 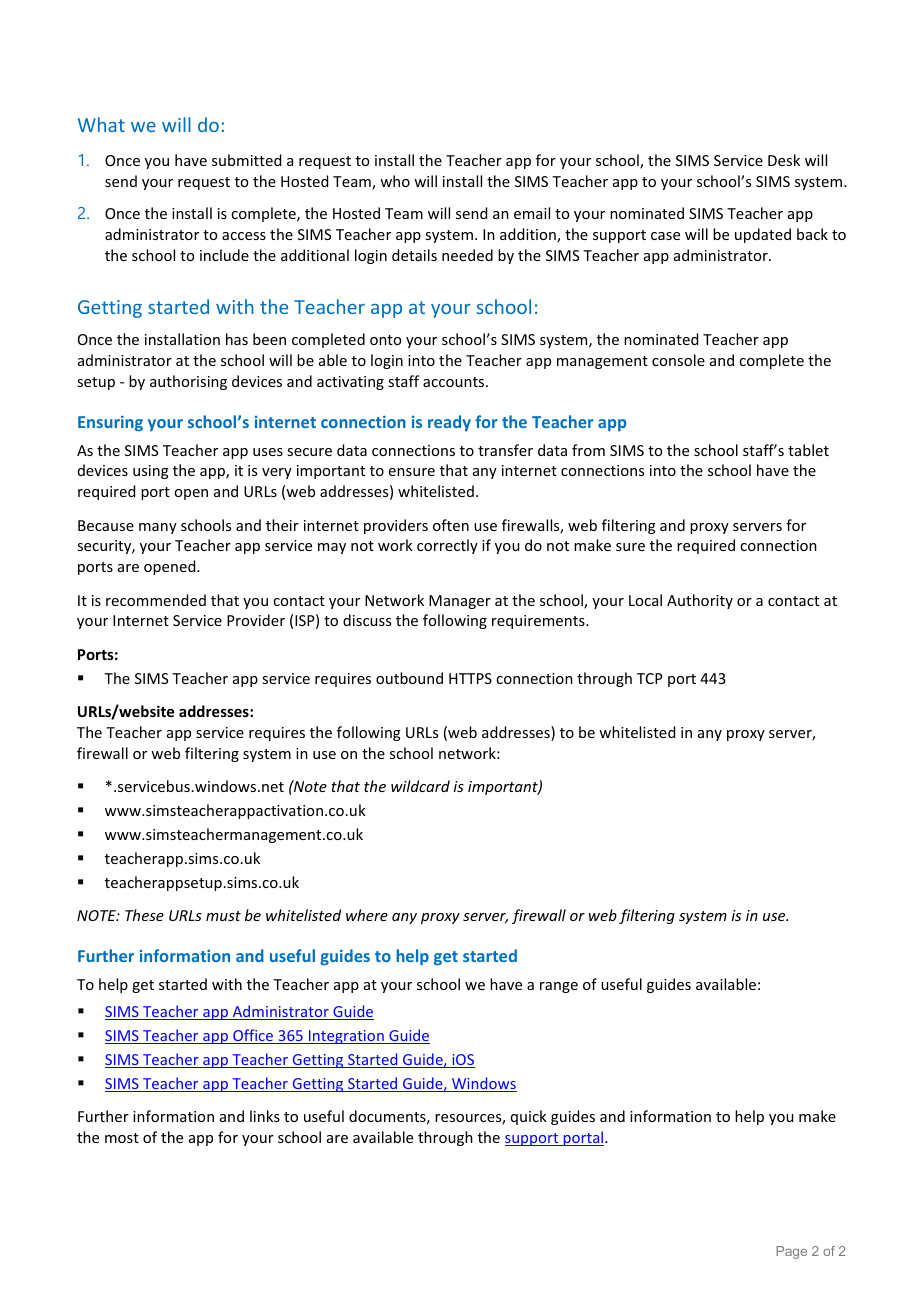 What do you see at coordinates (650, 678) in the page?
I see `TCP` at bounding box center [650, 678].
